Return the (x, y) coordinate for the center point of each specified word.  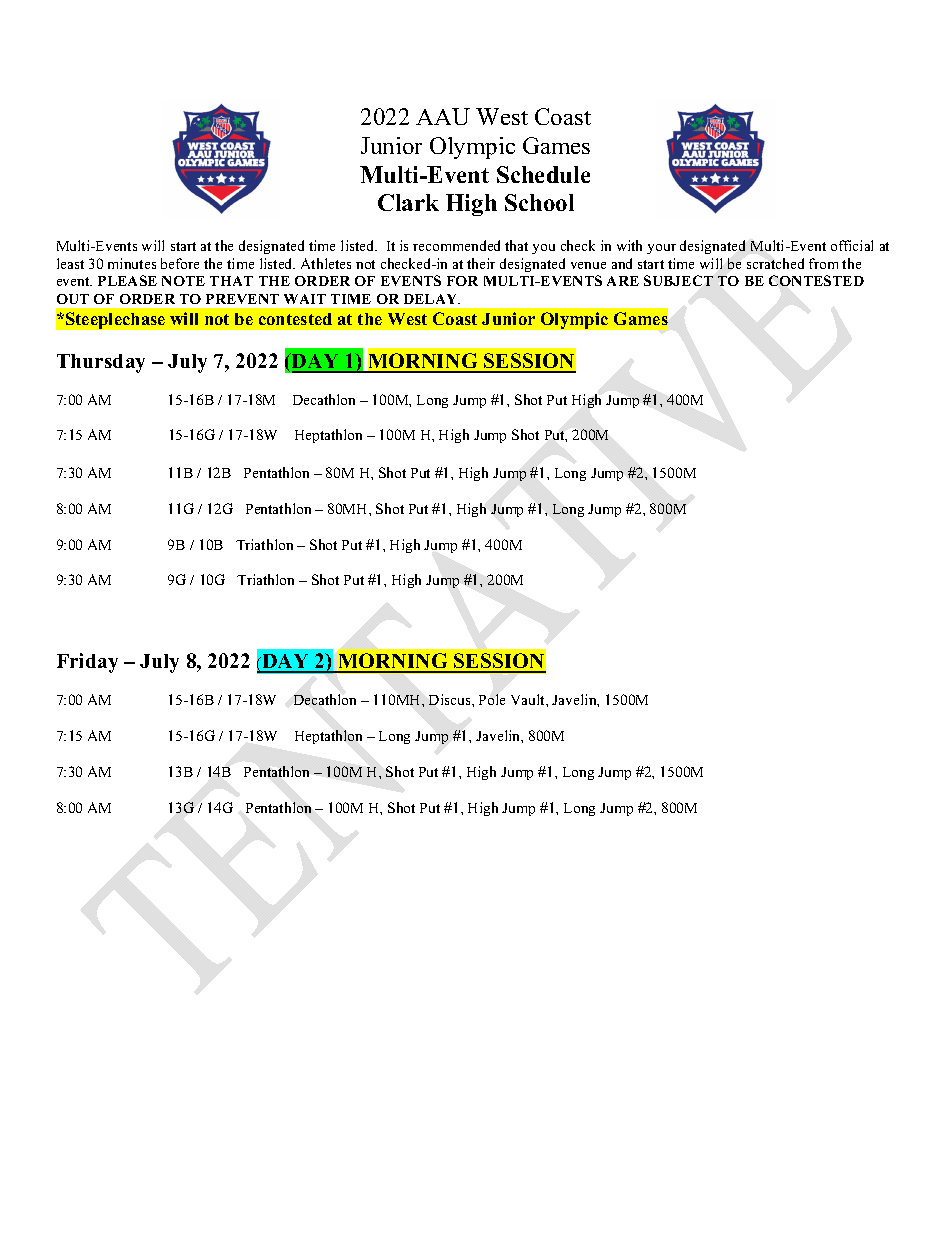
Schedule (543, 174)
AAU (443, 116)
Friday (87, 663)
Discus (451, 699)
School (539, 202)
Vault (529, 699)
